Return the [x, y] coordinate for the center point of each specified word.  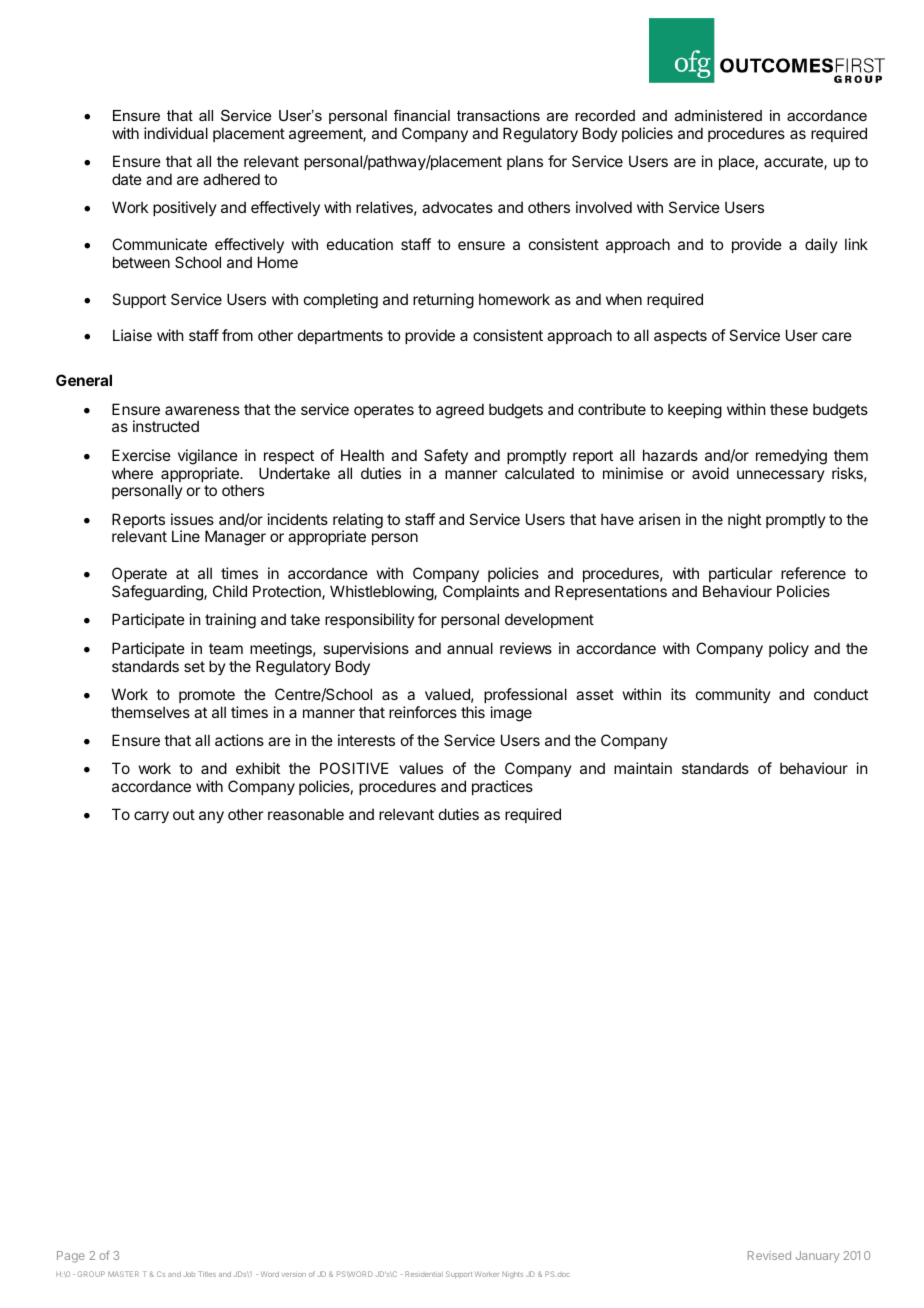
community [733, 695]
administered [718, 115]
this [473, 712]
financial [422, 115]
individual [176, 133]
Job [189, 1274]
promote [207, 696]
